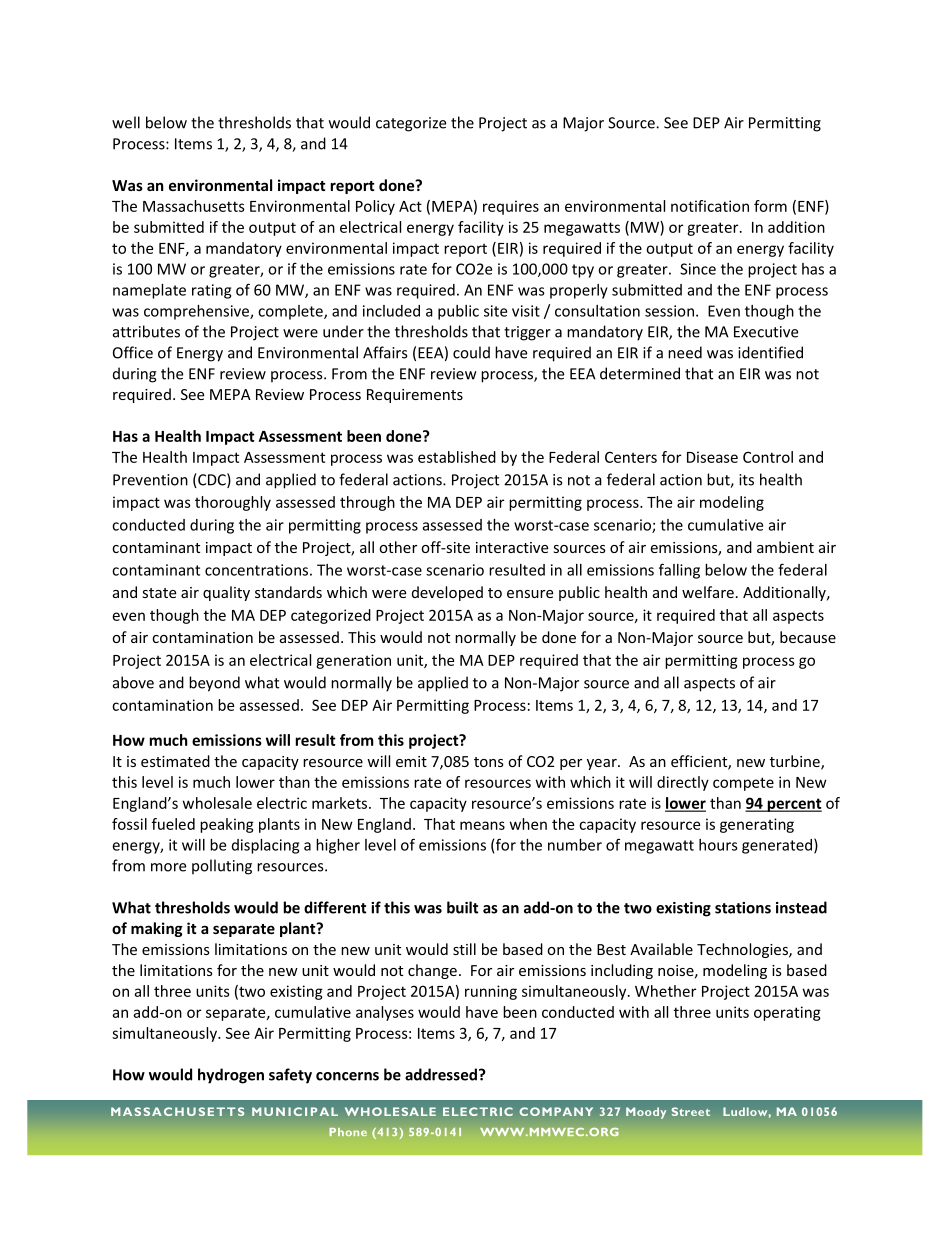  I want to click on stations, so click(743, 908).
